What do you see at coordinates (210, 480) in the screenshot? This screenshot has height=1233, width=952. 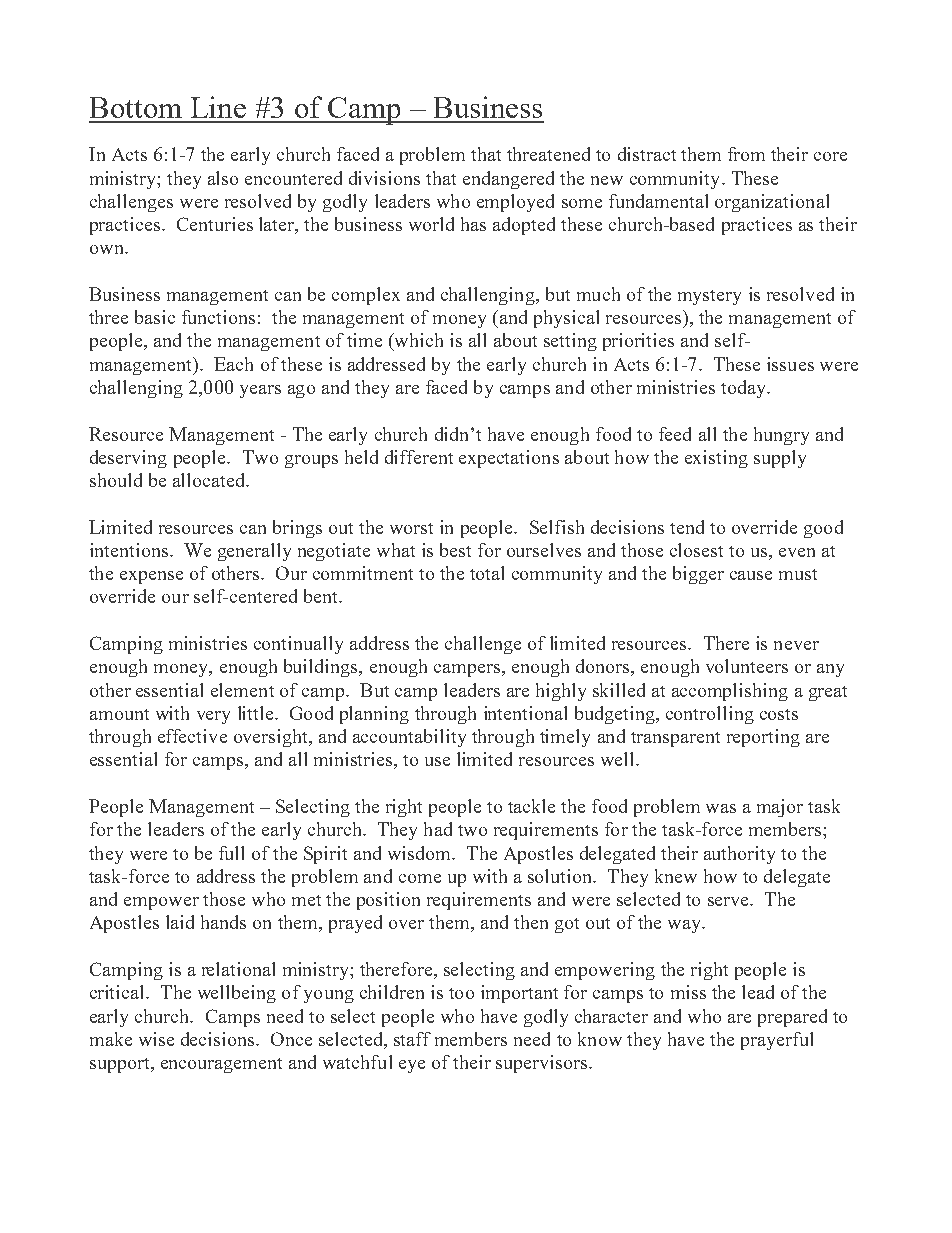 I see `allocated` at bounding box center [210, 480].
